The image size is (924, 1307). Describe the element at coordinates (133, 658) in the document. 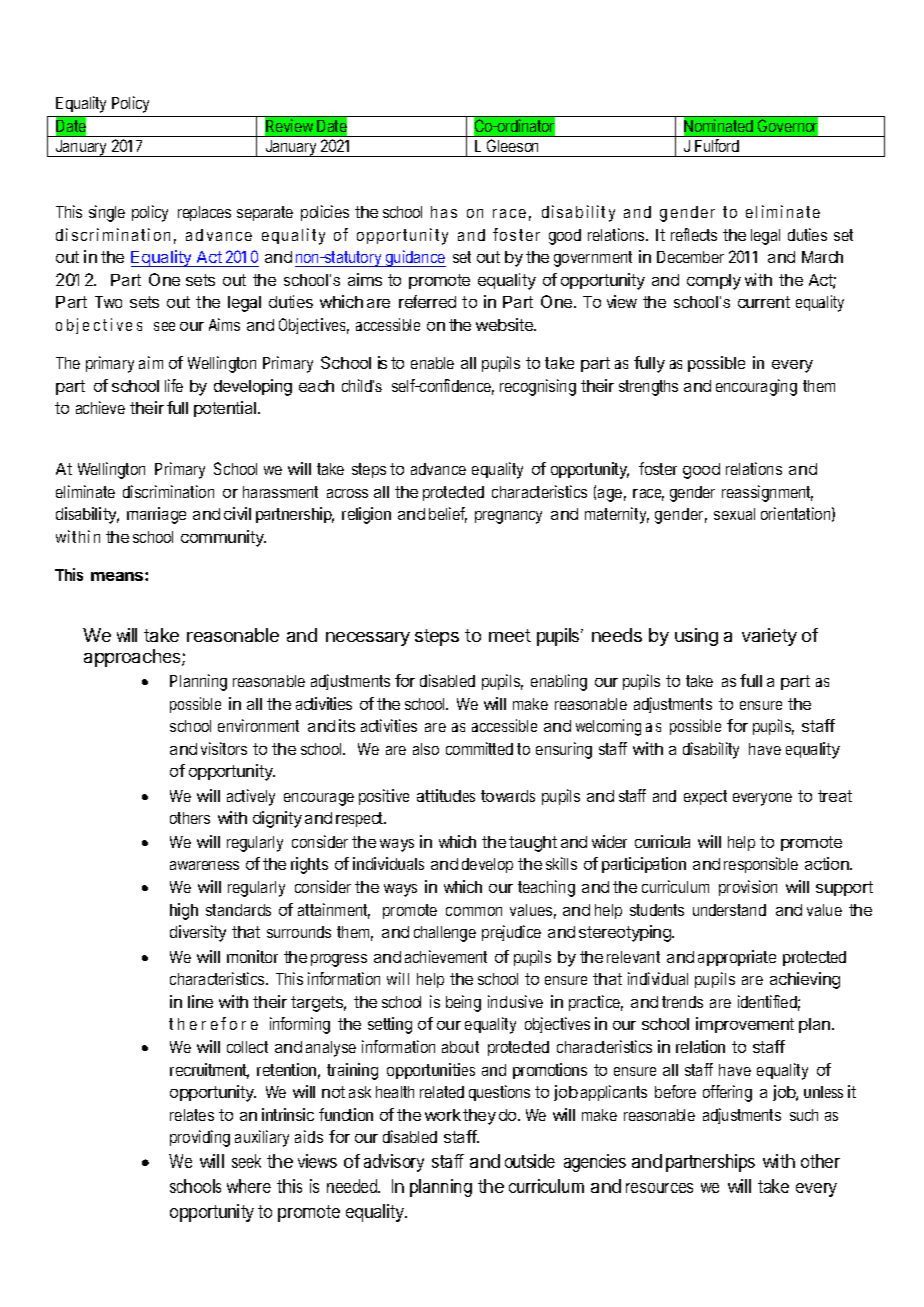

I see `approaches` at that location.
